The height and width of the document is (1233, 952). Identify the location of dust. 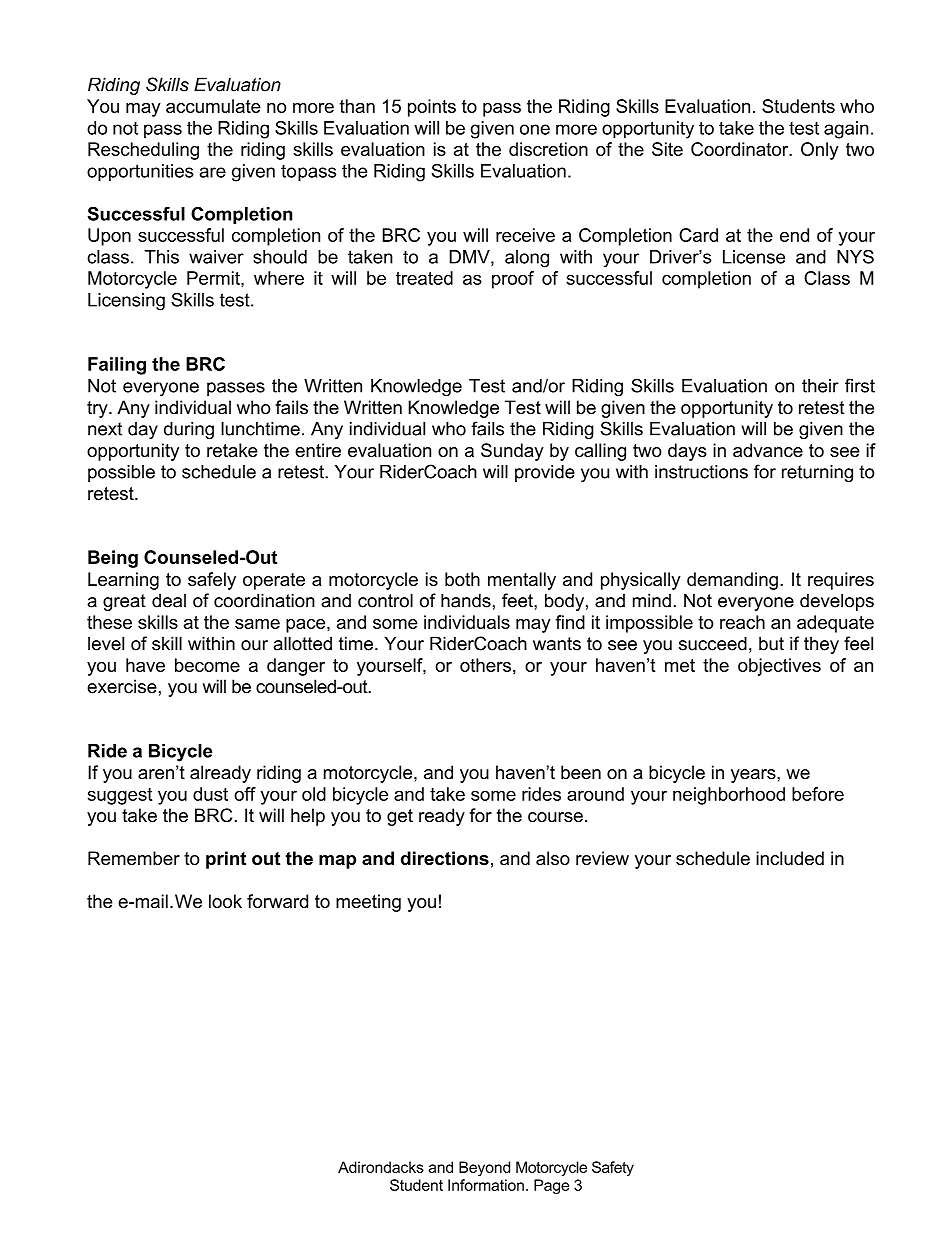
(210, 794).
